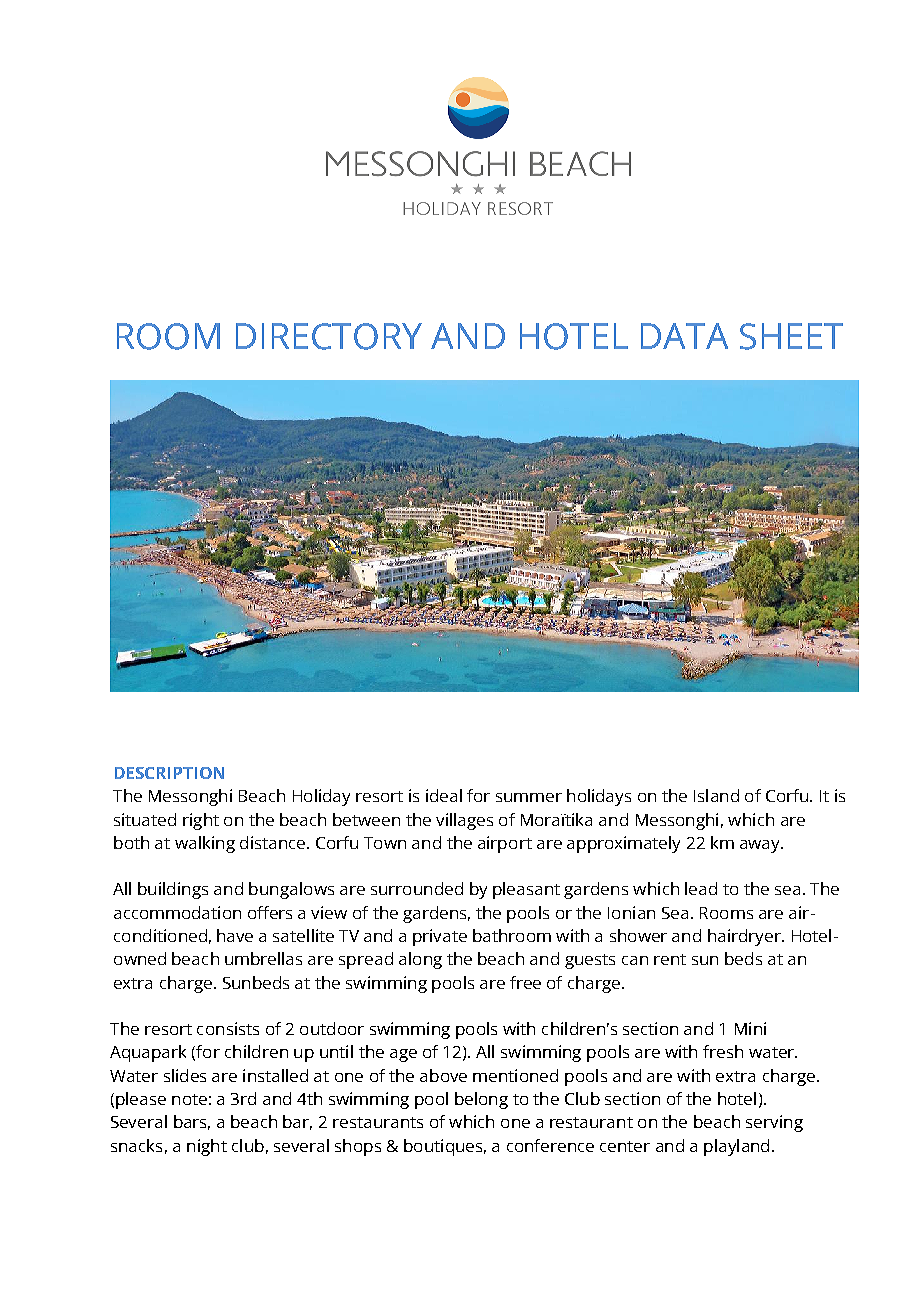  Describe the element at coordinates (440, 937) in the screenshot. I see `private` at that location.
